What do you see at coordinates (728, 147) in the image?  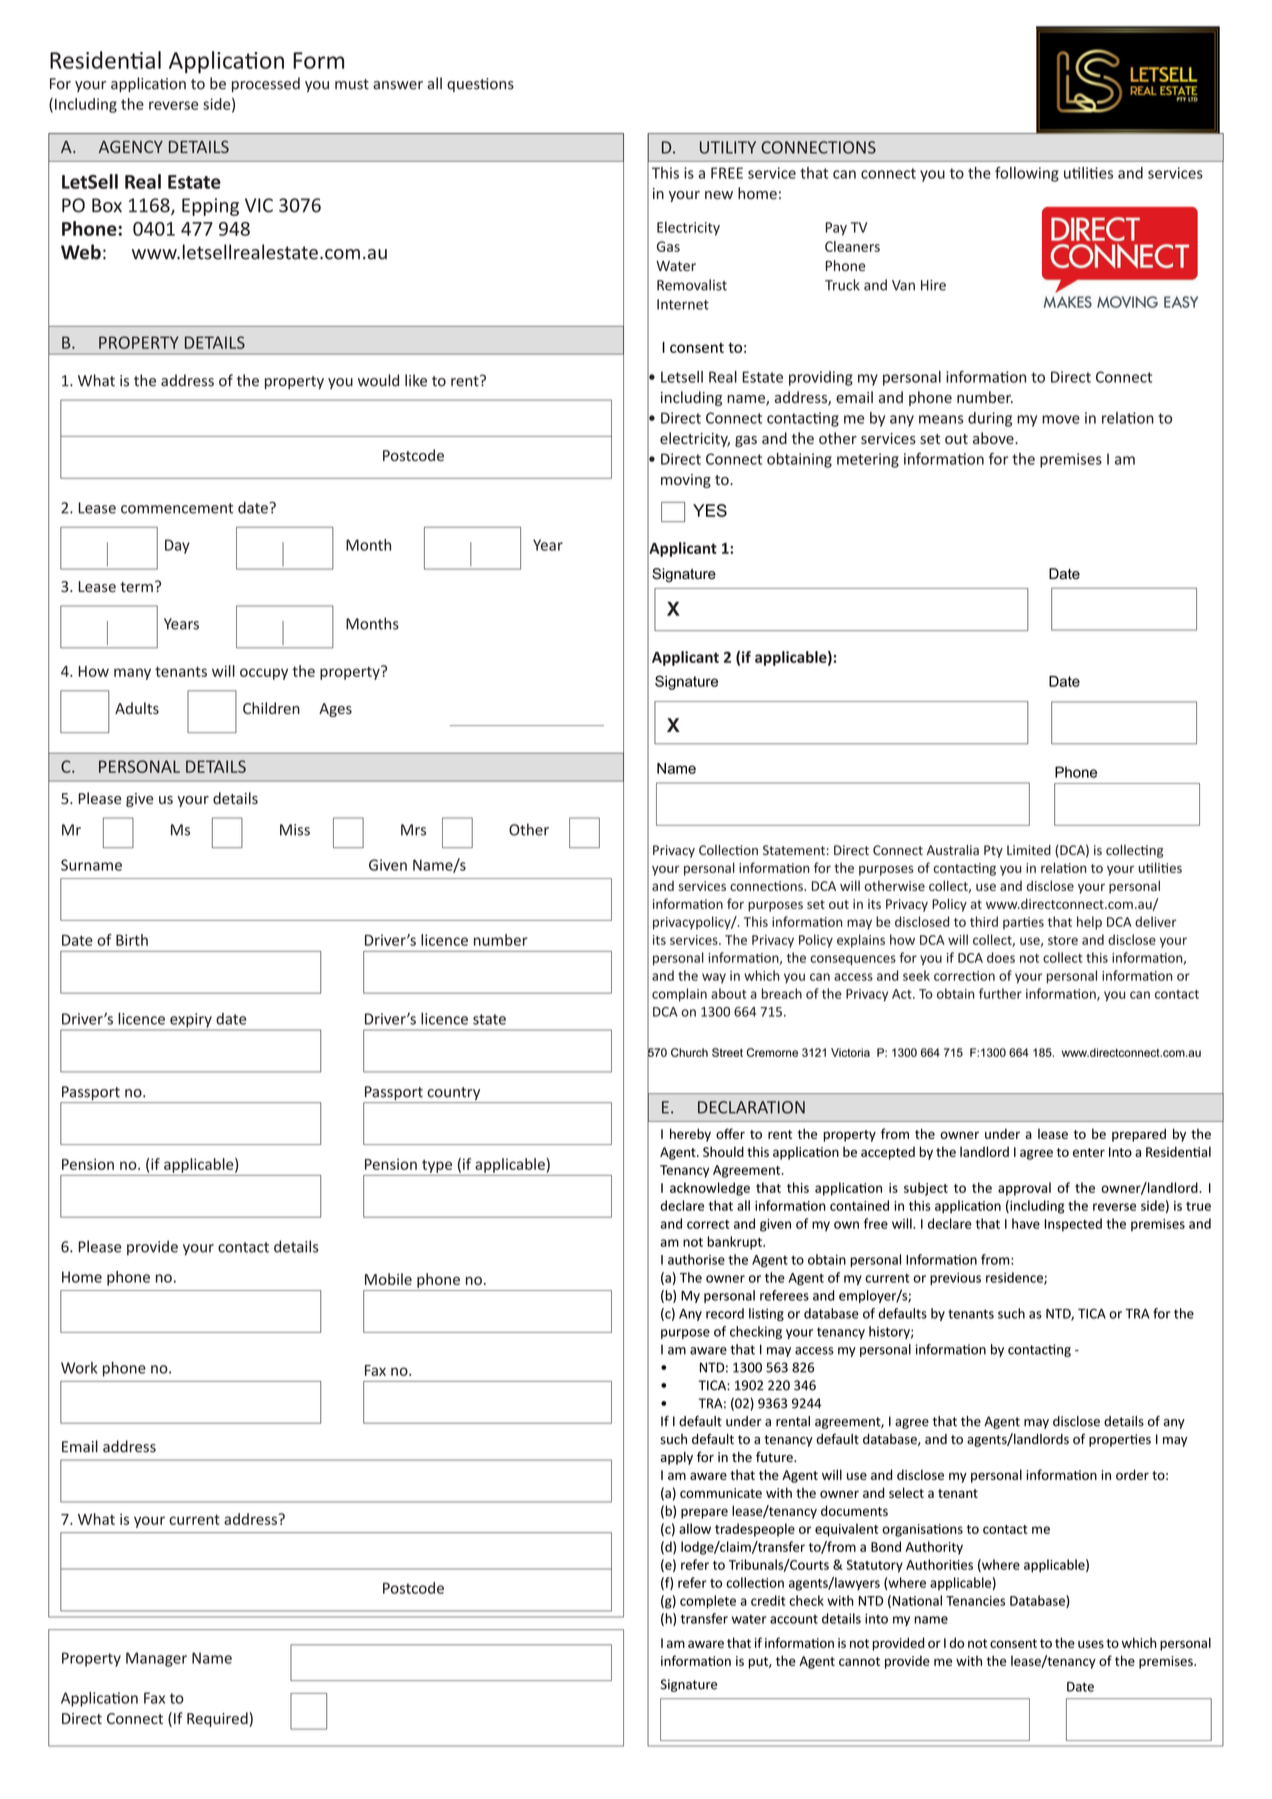 I see `UTILITY` at bounding box center [728, 147].
